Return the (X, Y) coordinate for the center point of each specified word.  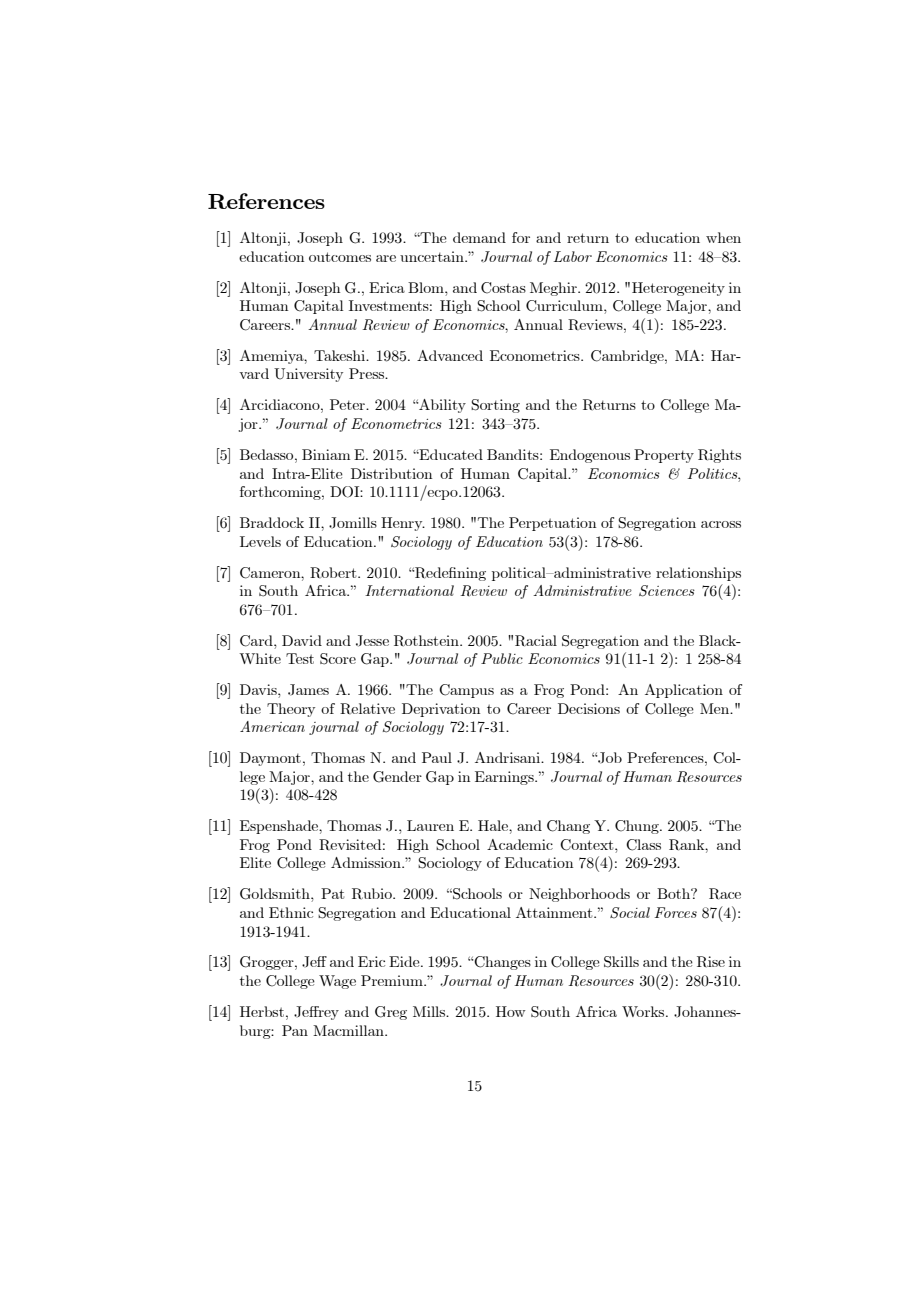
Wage (337, 982)
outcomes (340, 257)
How (511, 1011)
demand (479, 237)
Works (644, 1011)
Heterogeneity (678, 289)
